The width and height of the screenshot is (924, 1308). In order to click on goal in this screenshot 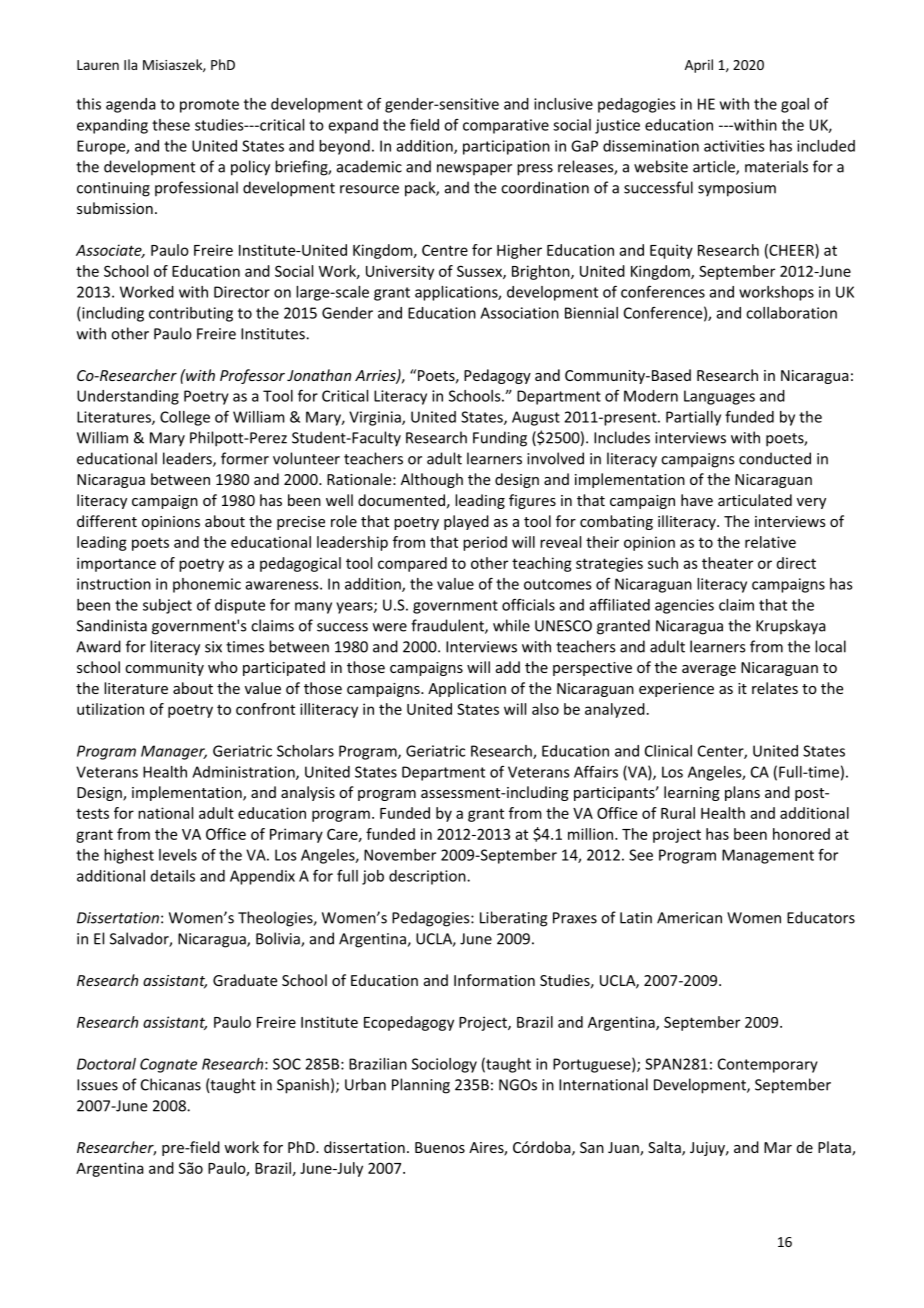, I will do `click(795, 105)`.
